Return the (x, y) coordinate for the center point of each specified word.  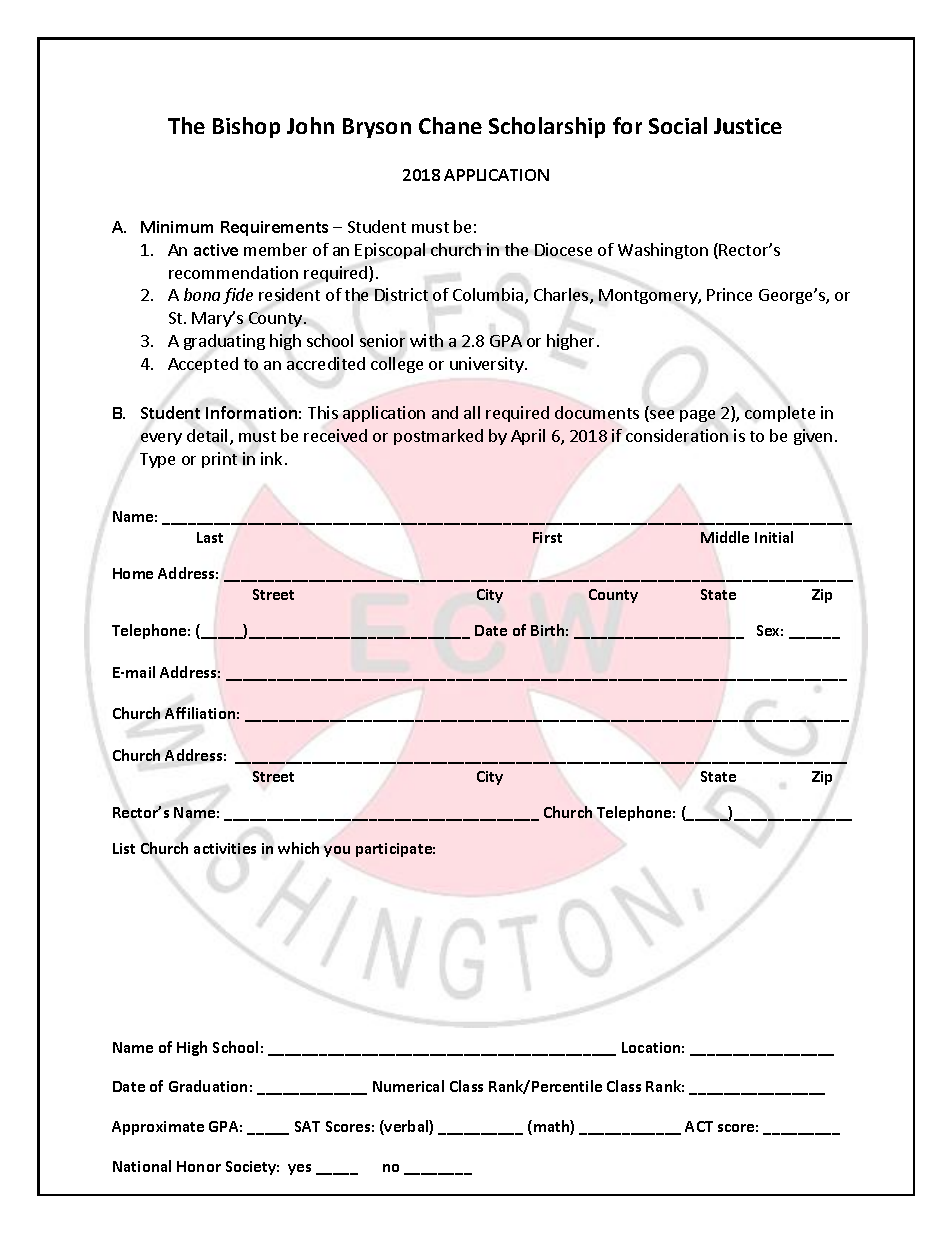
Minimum (177, 227)
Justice (748, 126)
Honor (199, 1166)
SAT (307, 1126)
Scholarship (547, 127)
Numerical (408, 1086)
